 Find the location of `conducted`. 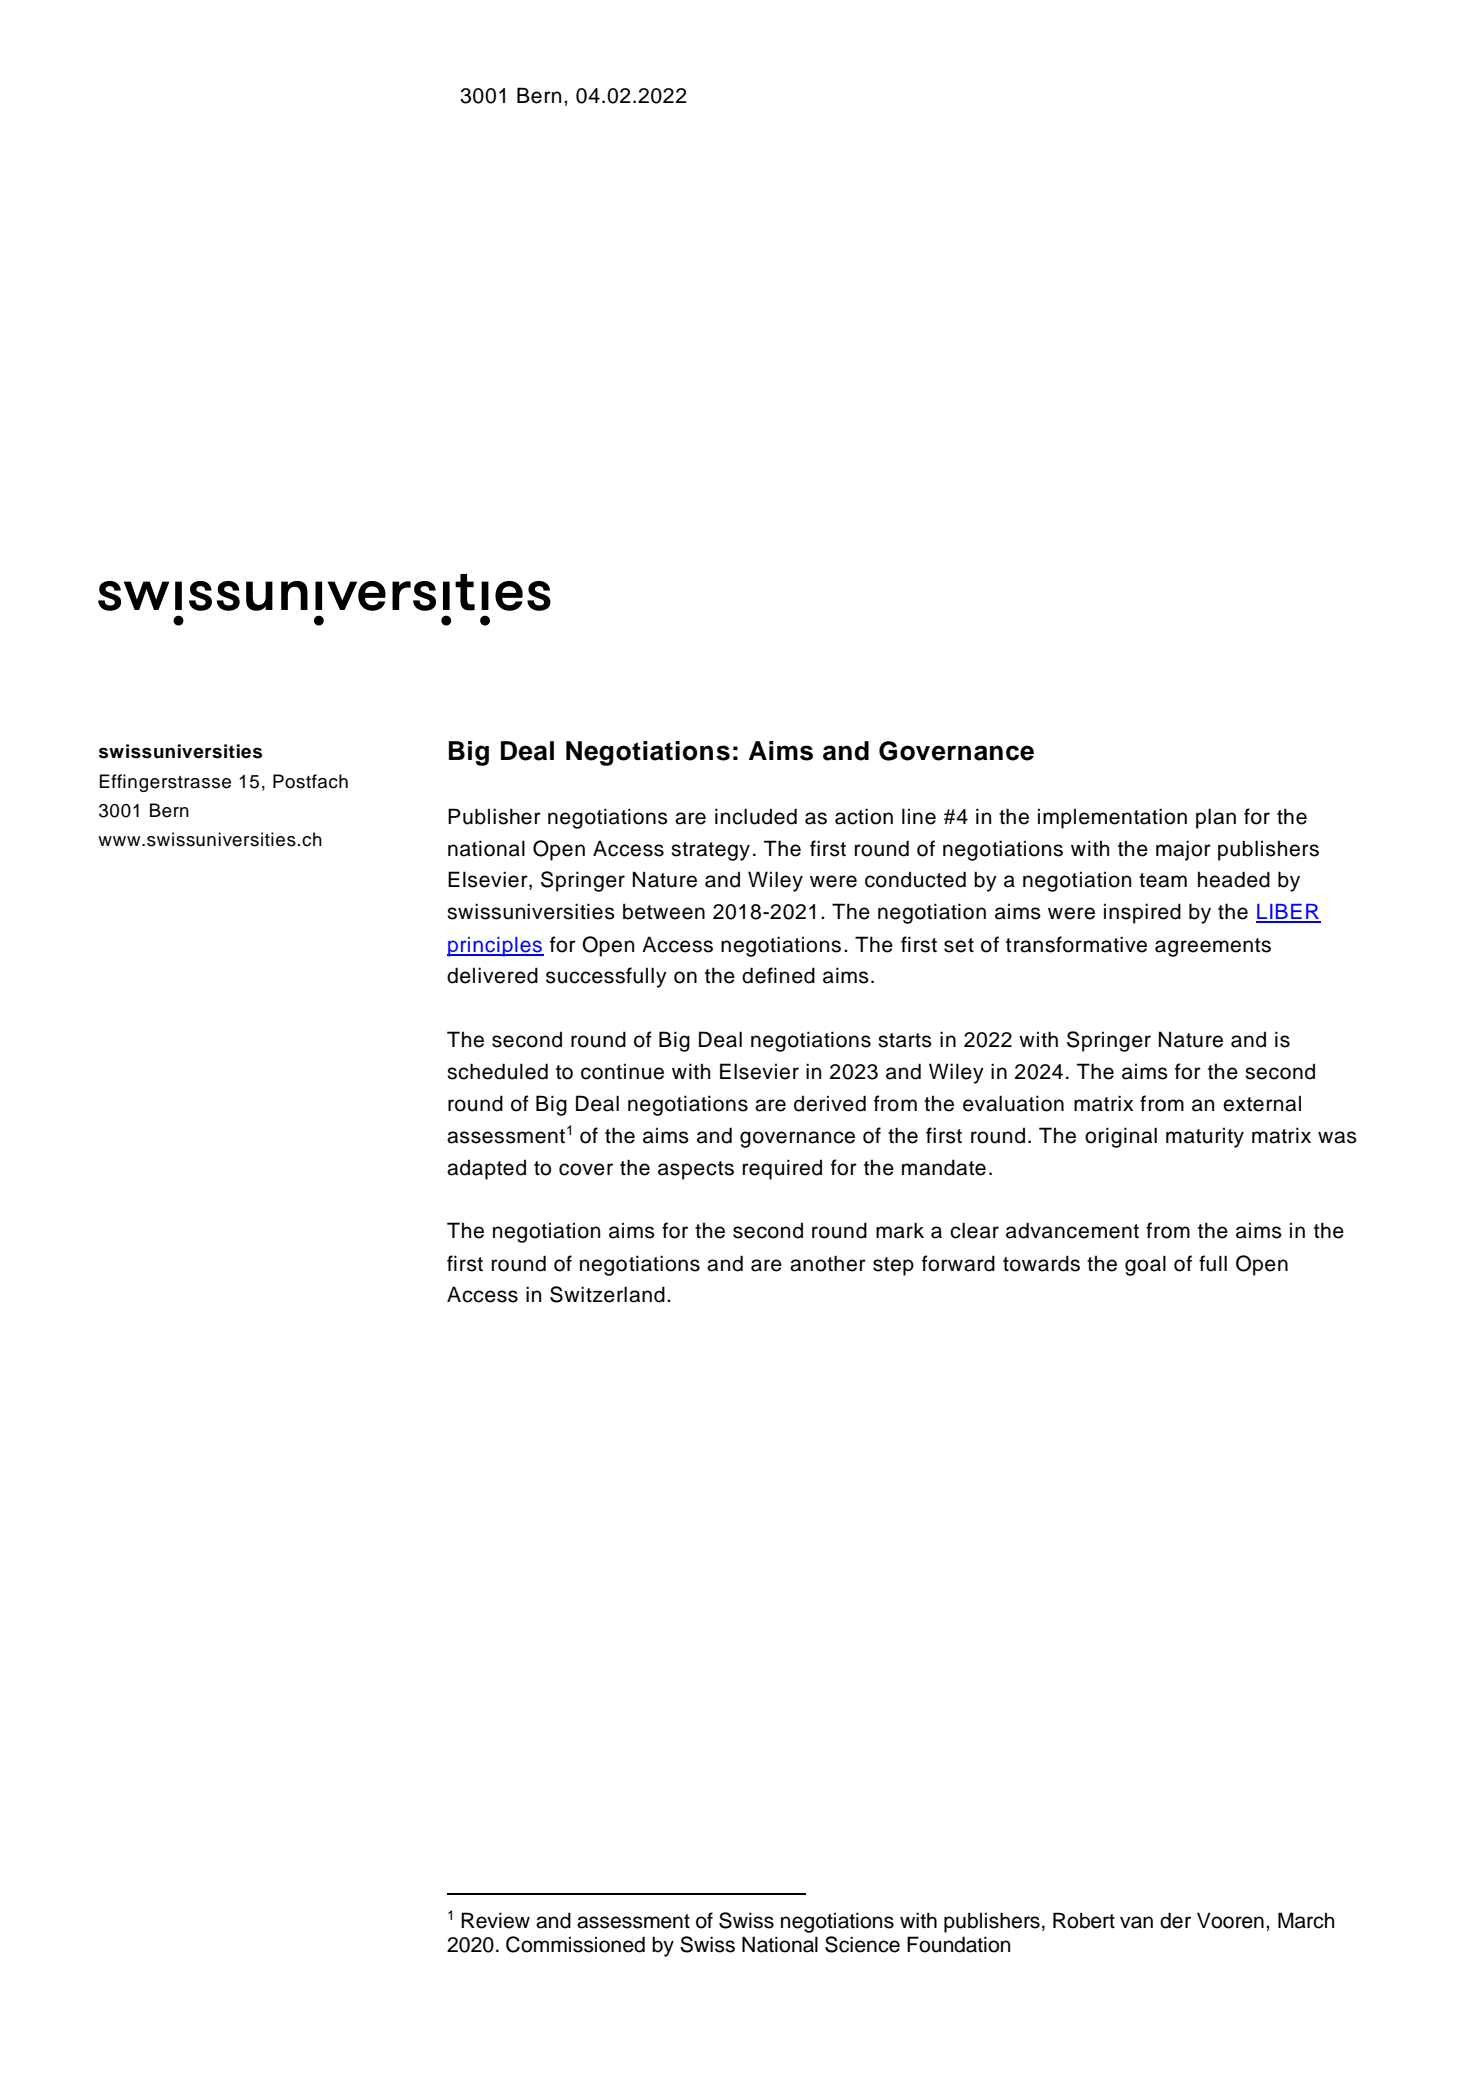

conducted is located at coordinates (915, 879).
